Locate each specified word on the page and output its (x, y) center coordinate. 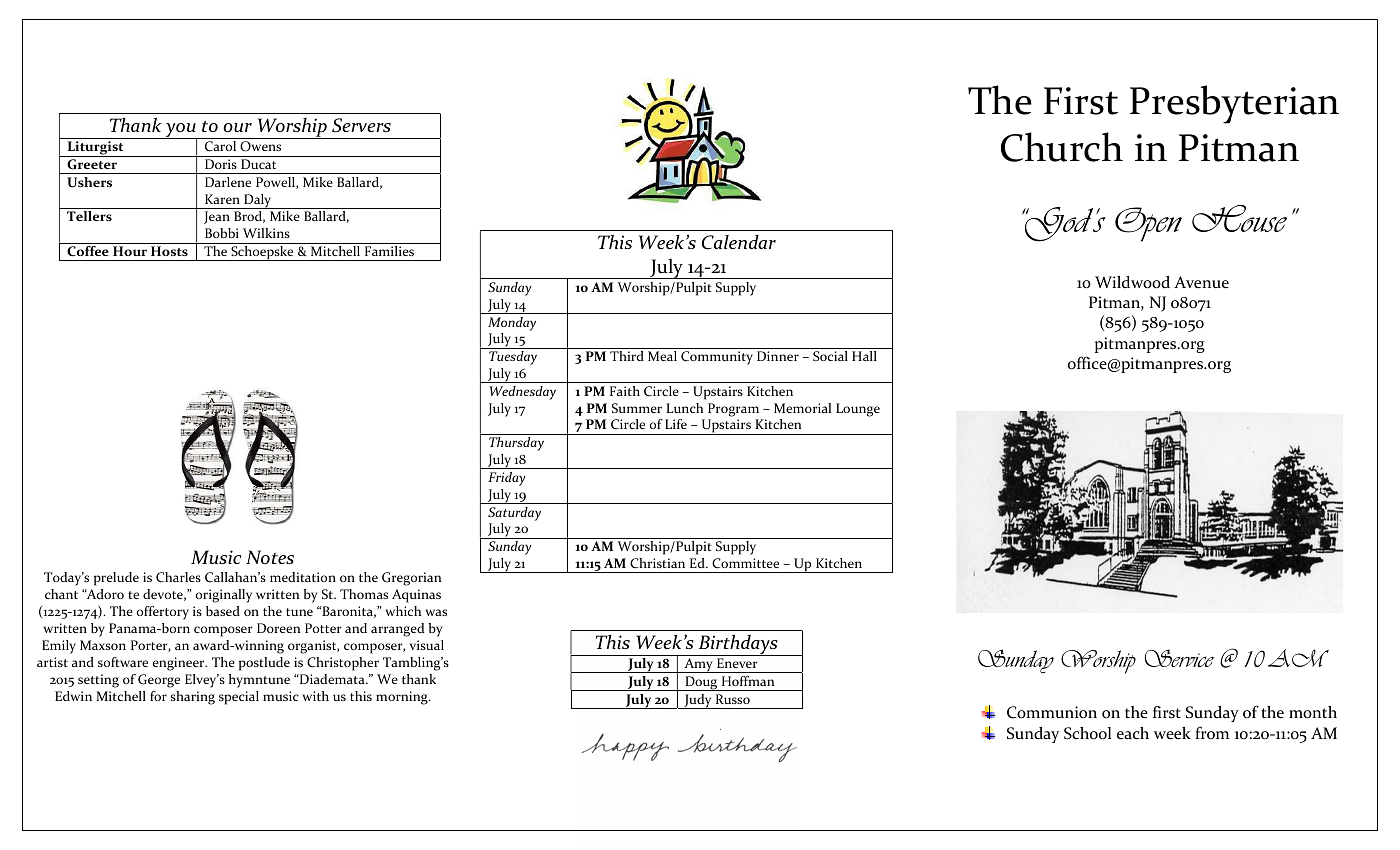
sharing (193, 698)
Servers (361, 125)
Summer (637, 408)
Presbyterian (1234, 104)
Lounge (858, 410)
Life (676, 424)
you (180, 131)
